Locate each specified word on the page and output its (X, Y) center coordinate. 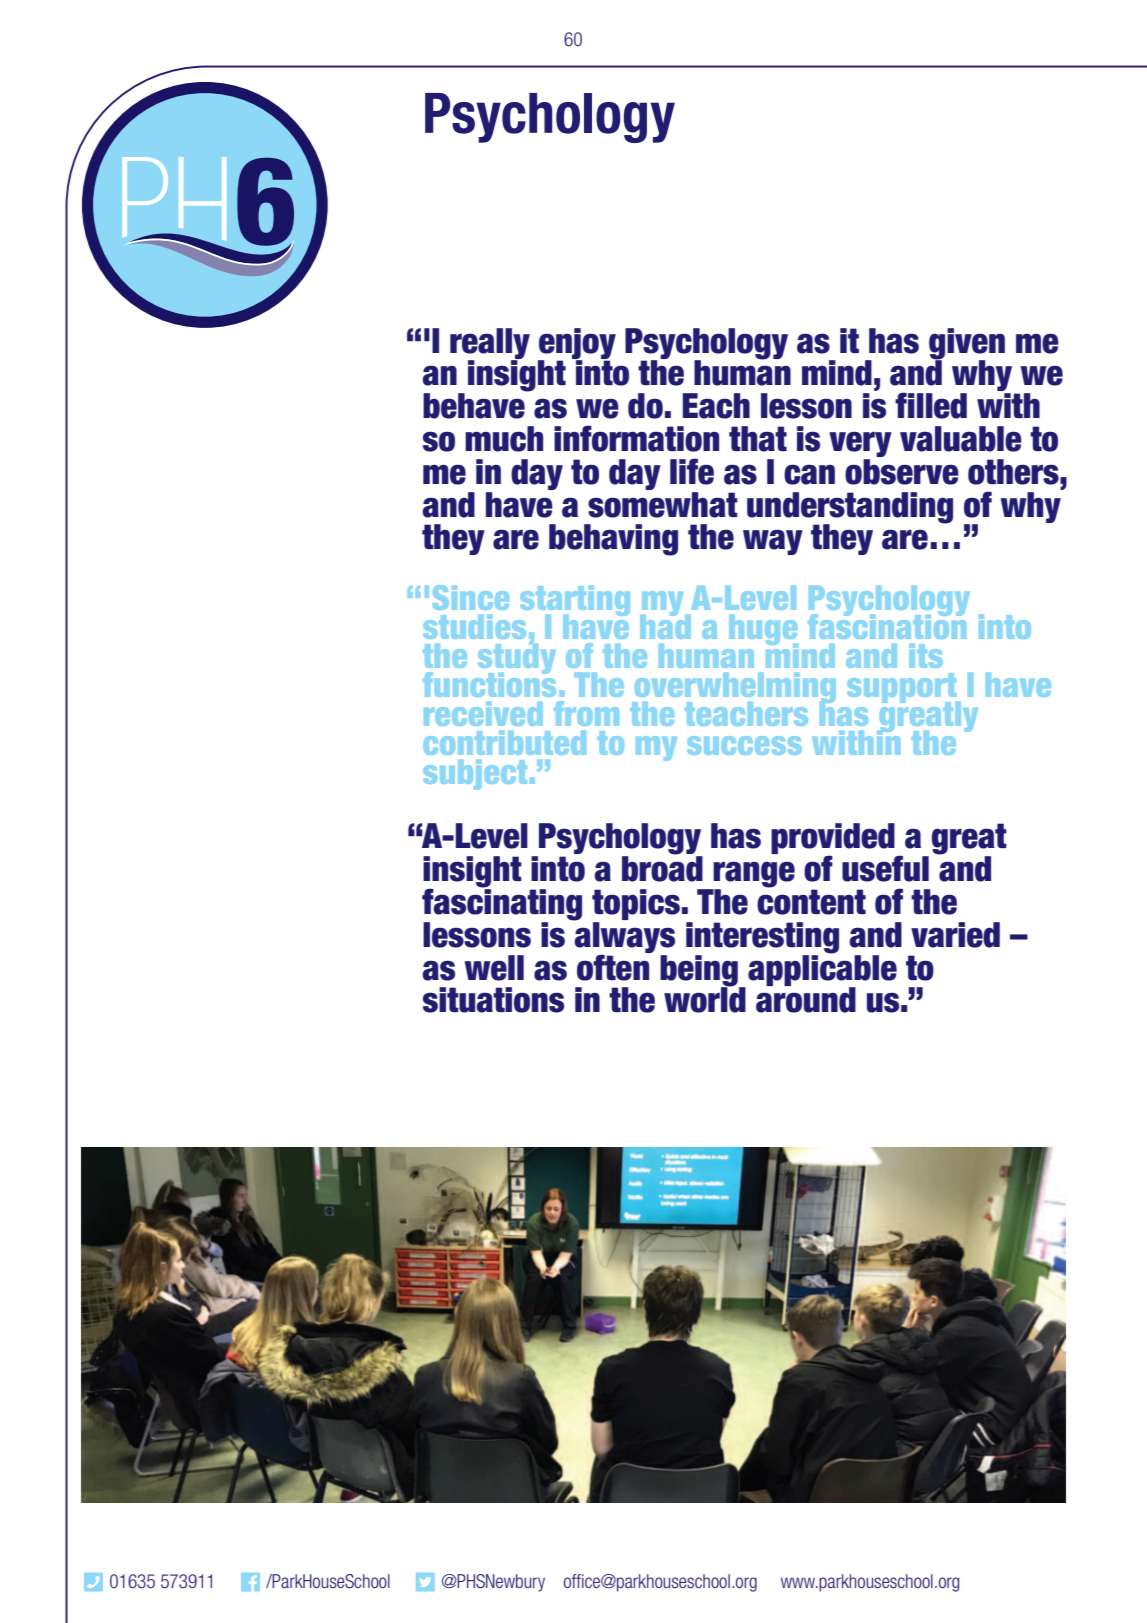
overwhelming (734, 689)
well (494, 968)
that (758, 439)
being (700, 971)
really (490, 344)
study (517, 659)
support (903, 689)
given (967, 344)
